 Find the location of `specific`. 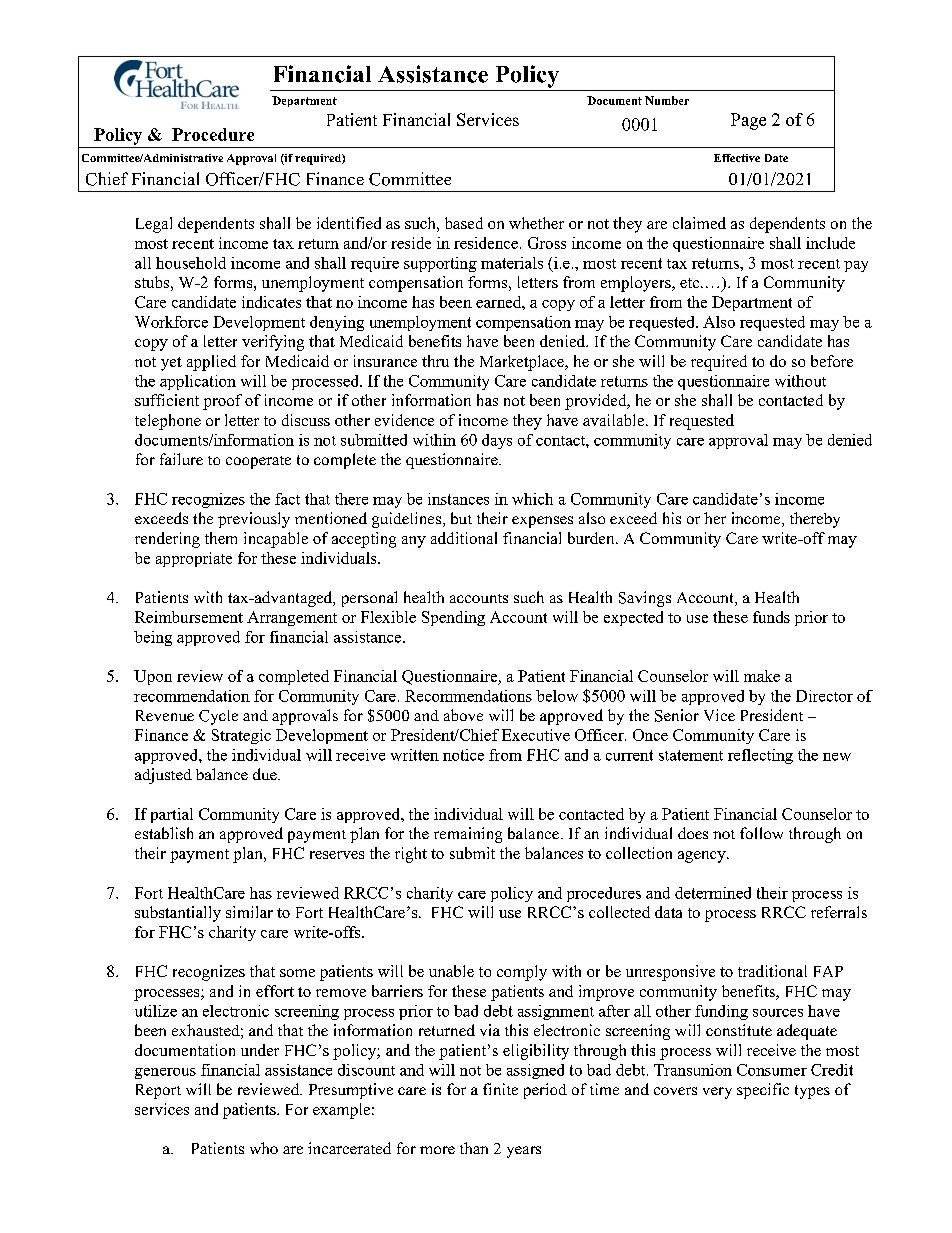

specific is located at coordinates (763, 1091).
